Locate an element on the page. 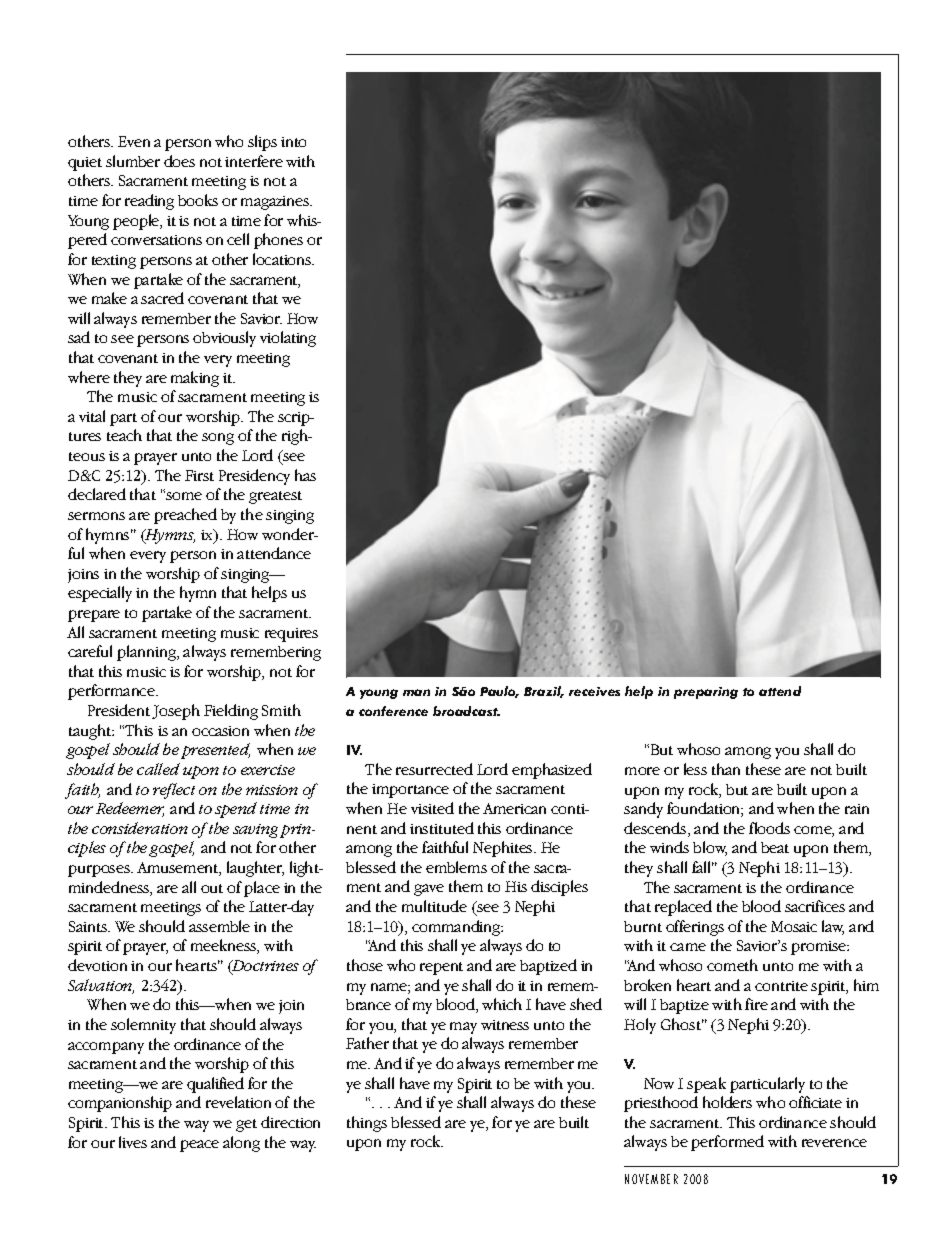  performed is located at coordinates (727, 1143).
